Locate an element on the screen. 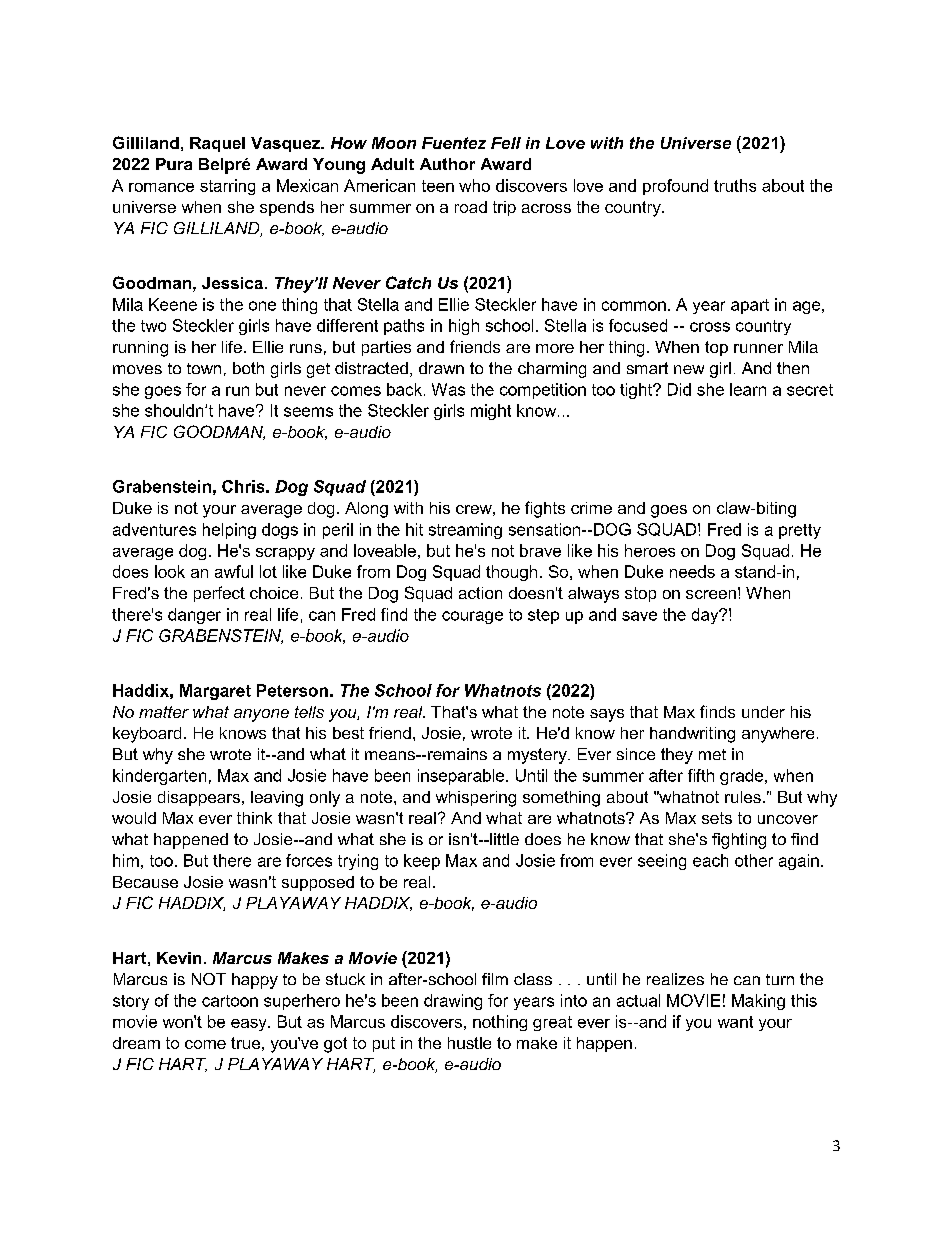  truths is located at coordinates (735, 185).
